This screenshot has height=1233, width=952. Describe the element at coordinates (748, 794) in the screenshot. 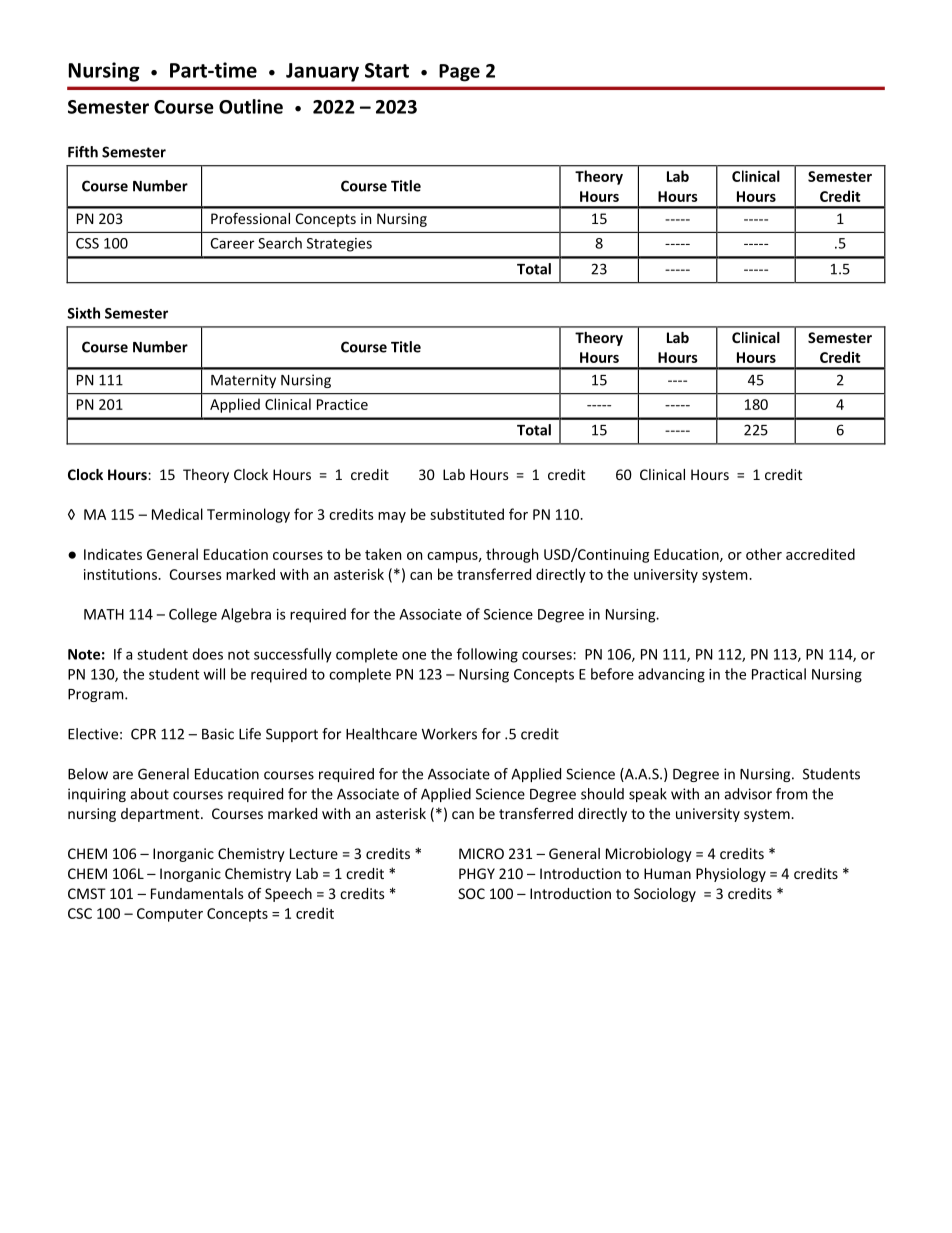

I see `advisor` at that location.
